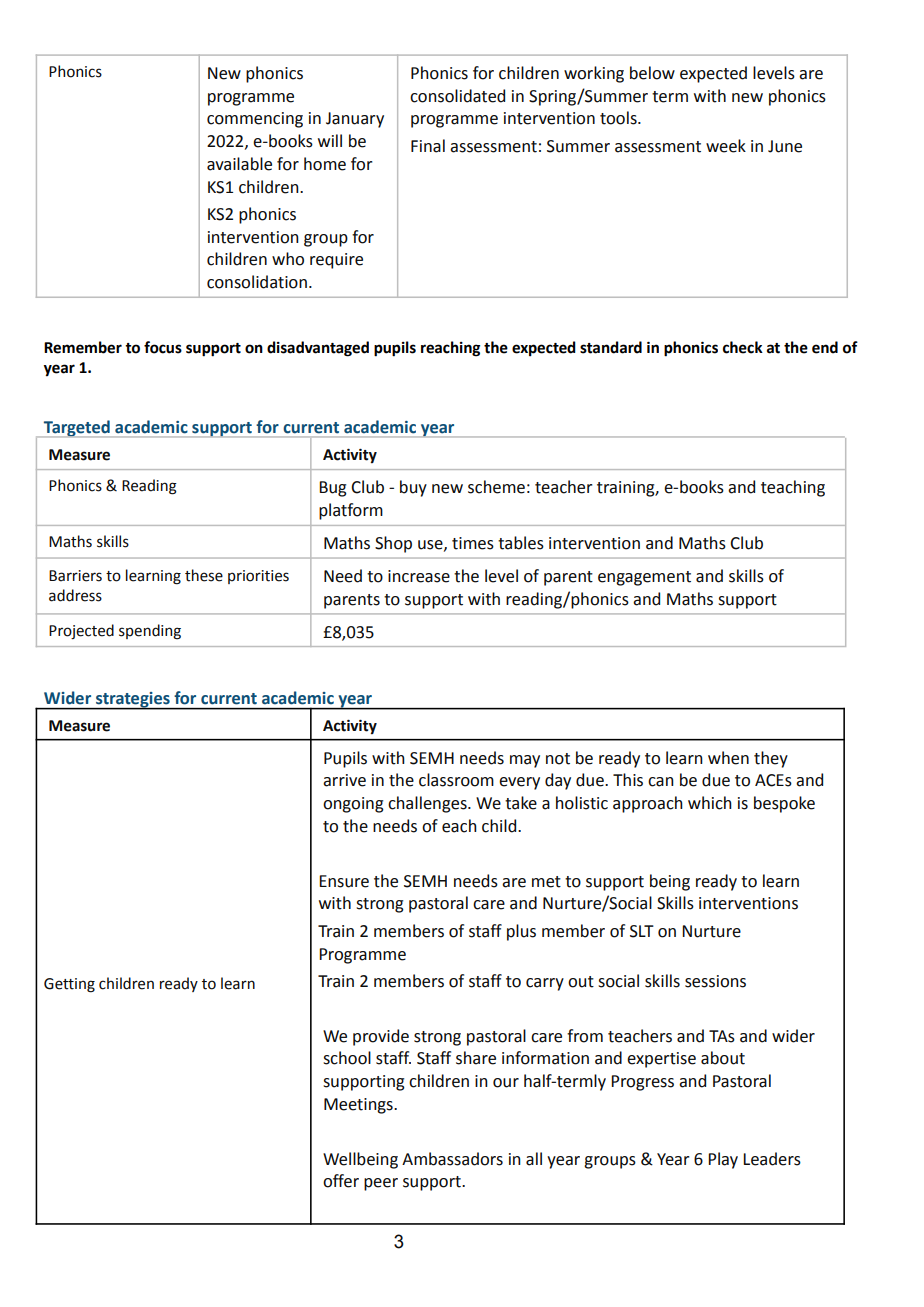  What do you see at coordinates (341, 1181) in the image?
I see `offer` at bounding box center [341, 1181].
